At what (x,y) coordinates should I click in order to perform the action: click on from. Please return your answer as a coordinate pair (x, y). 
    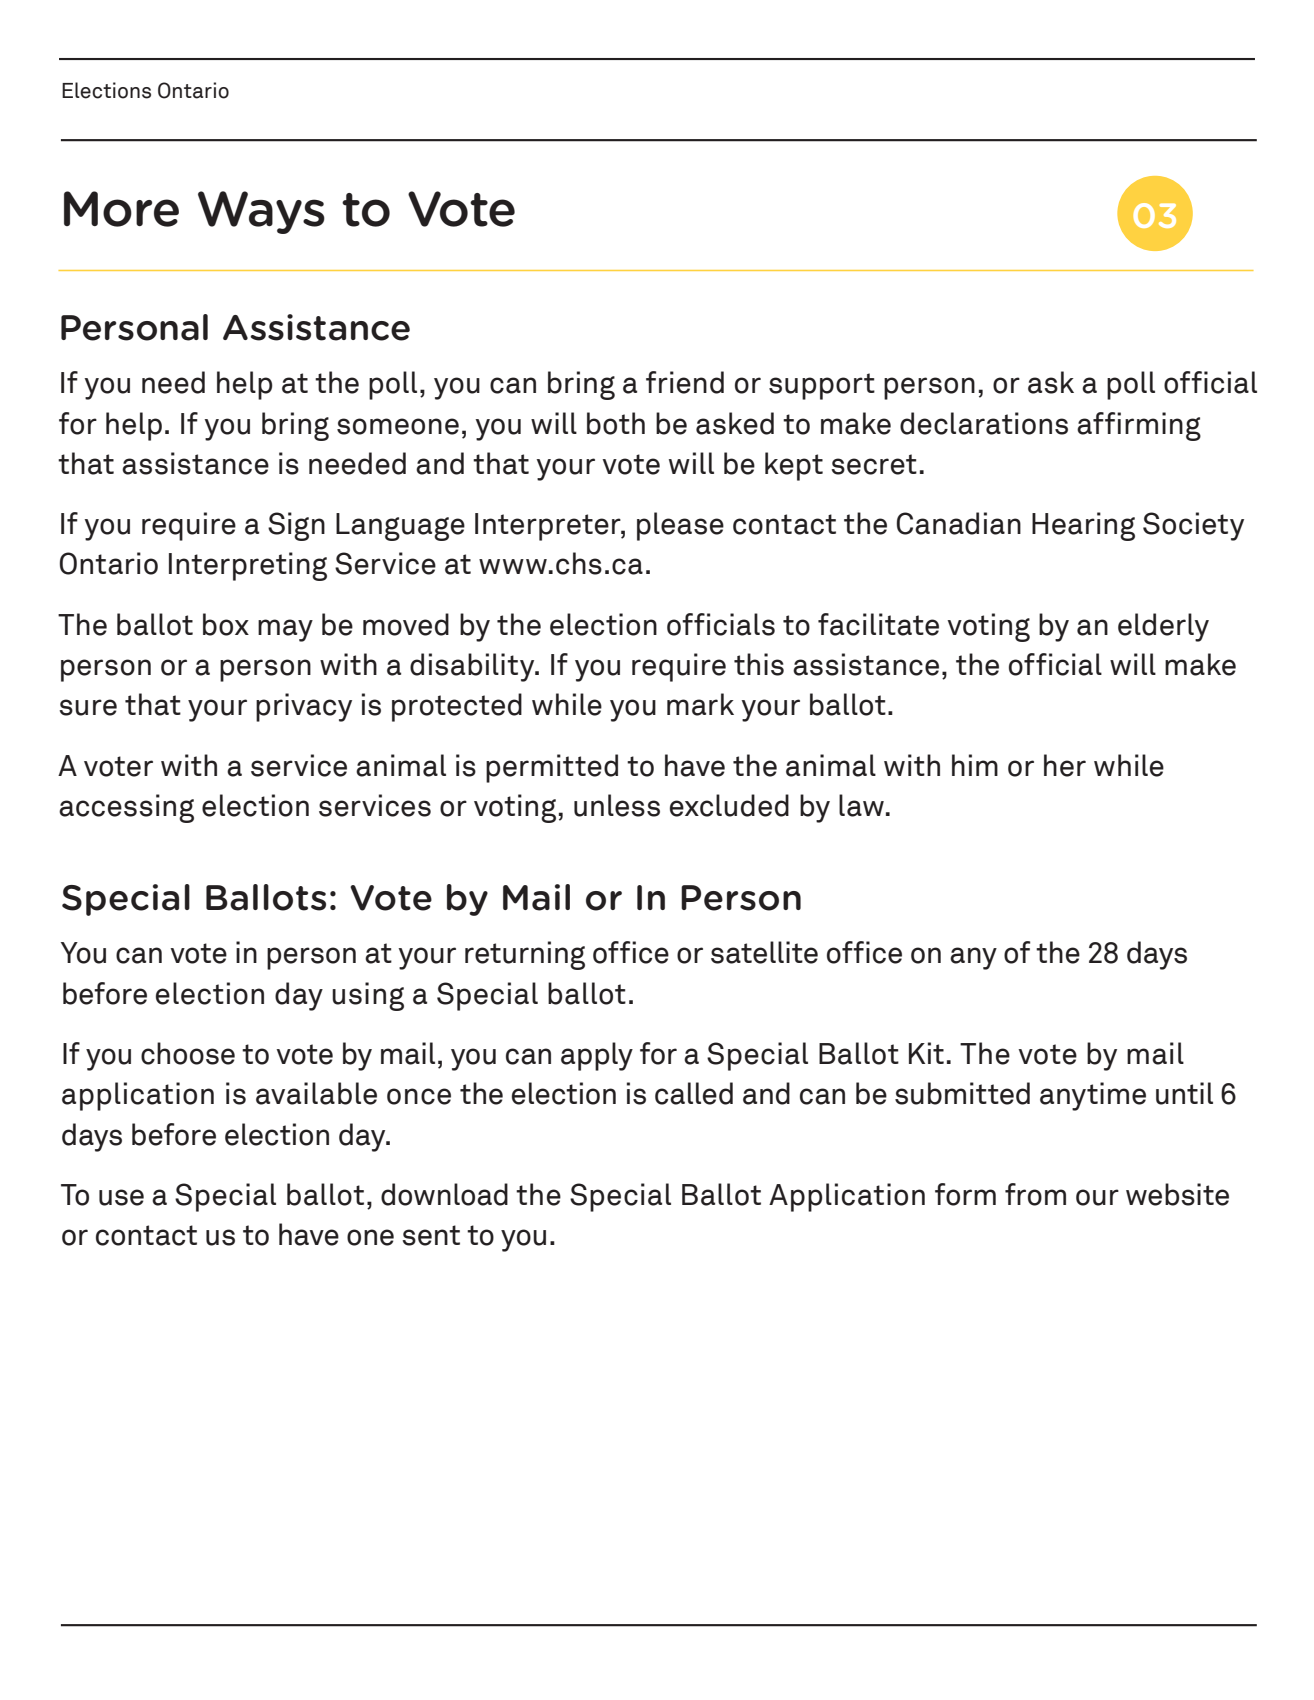
    Looking at the image, I should click on (1035, 1194).
